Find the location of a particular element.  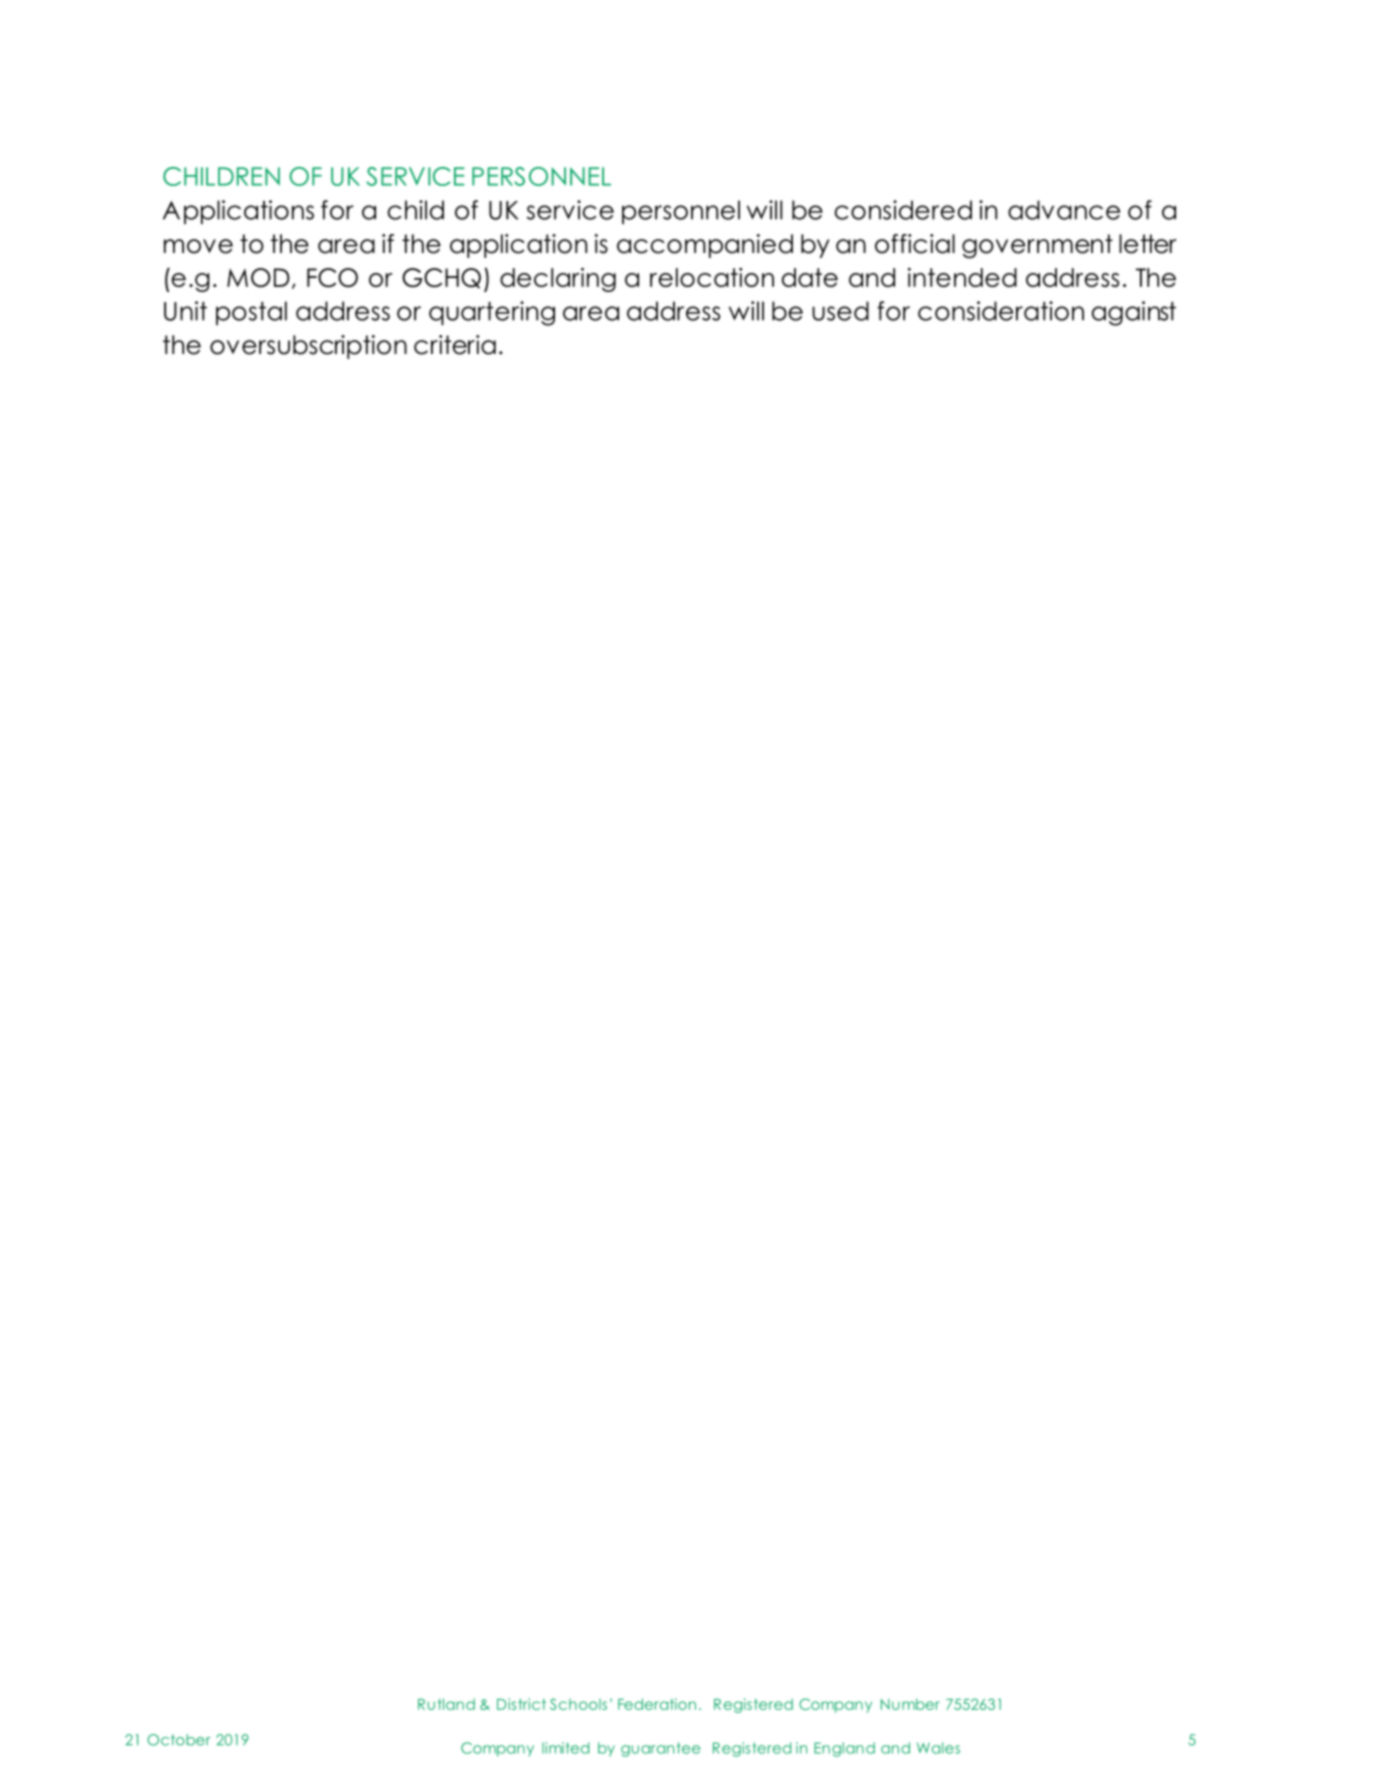

accompanied is located at coordinates (705, 246).
